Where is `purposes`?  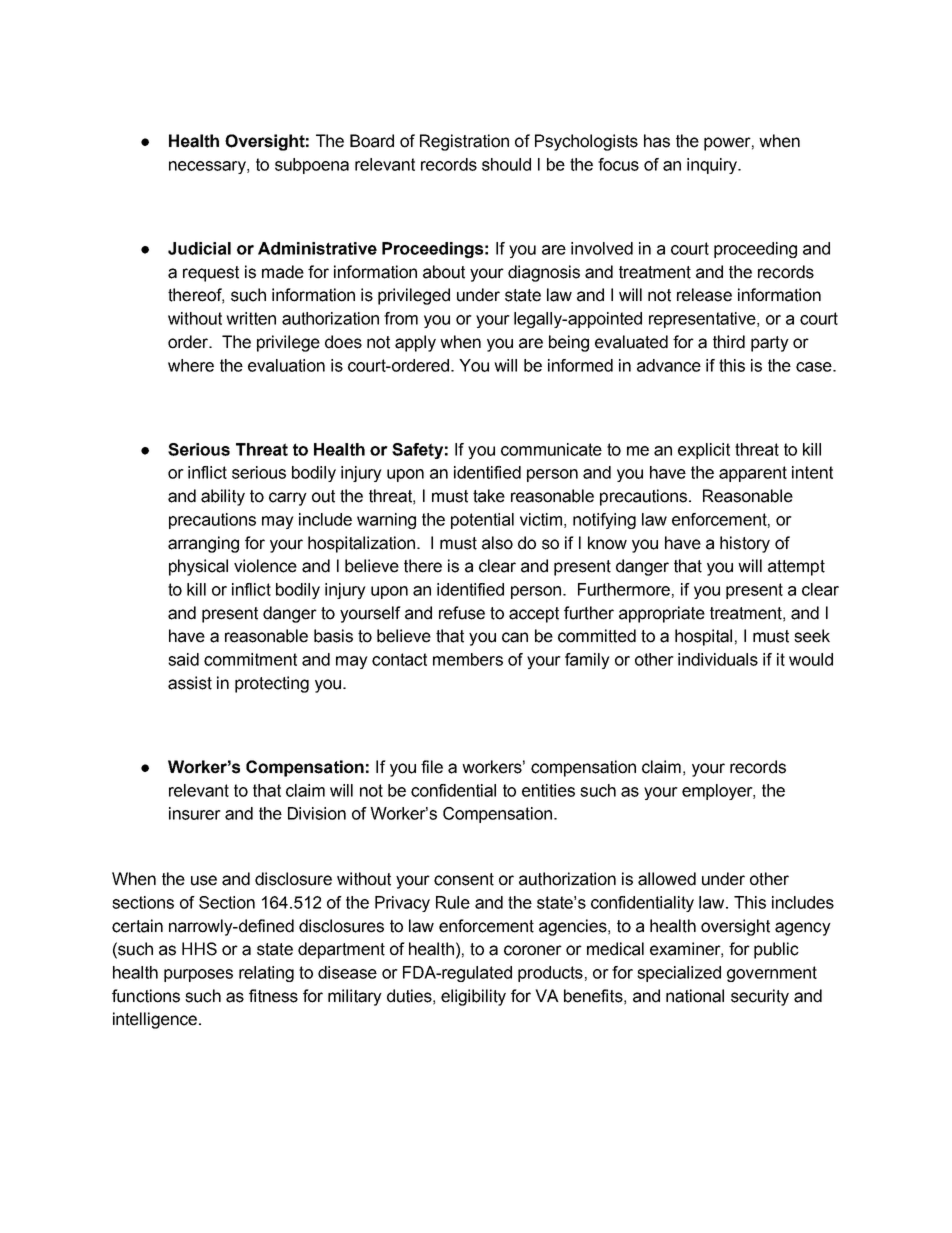
purposes is located at coordinates (198, 975).
